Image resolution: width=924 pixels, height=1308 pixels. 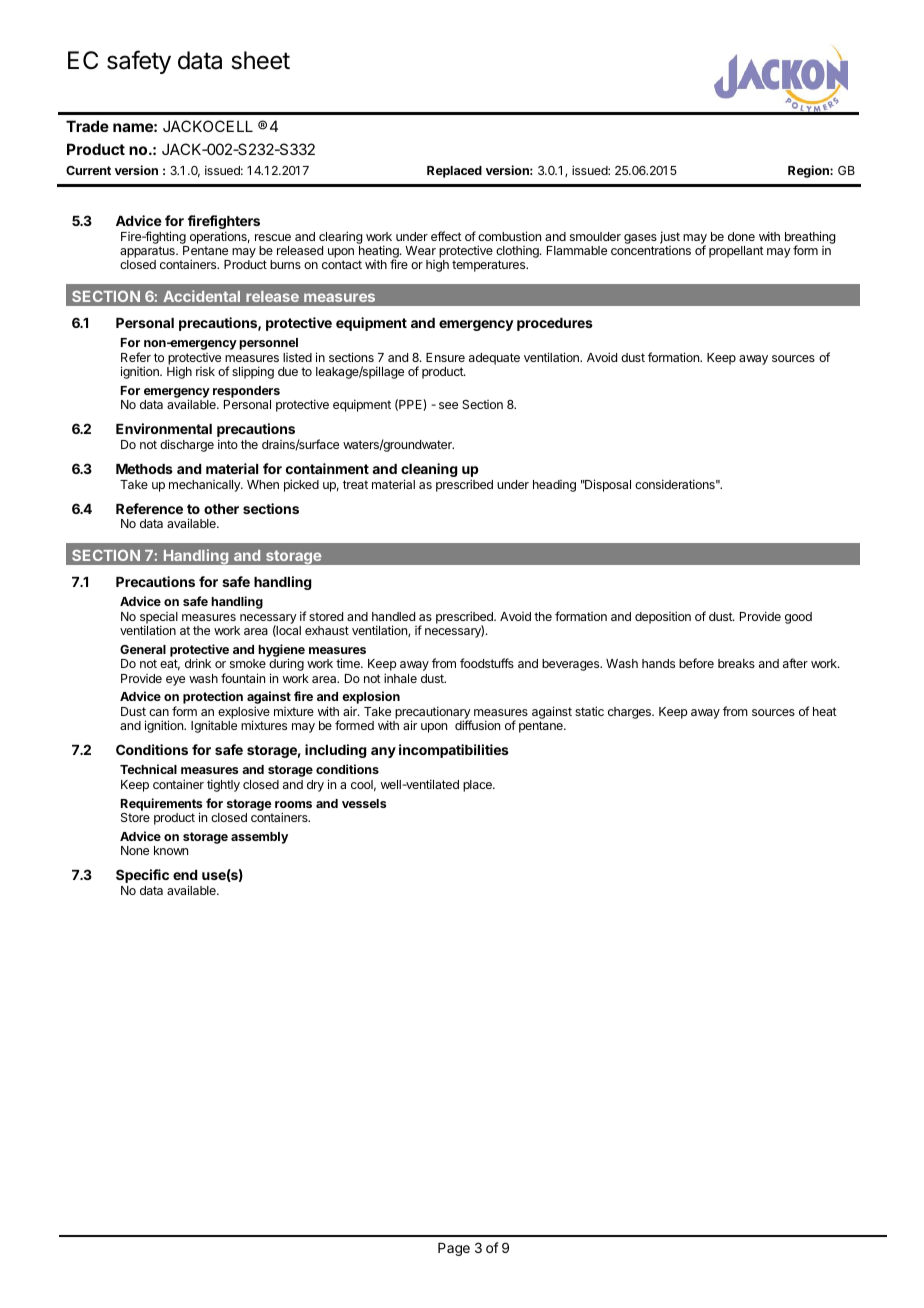 I want to click on drink, so click(x=198, y=663).
